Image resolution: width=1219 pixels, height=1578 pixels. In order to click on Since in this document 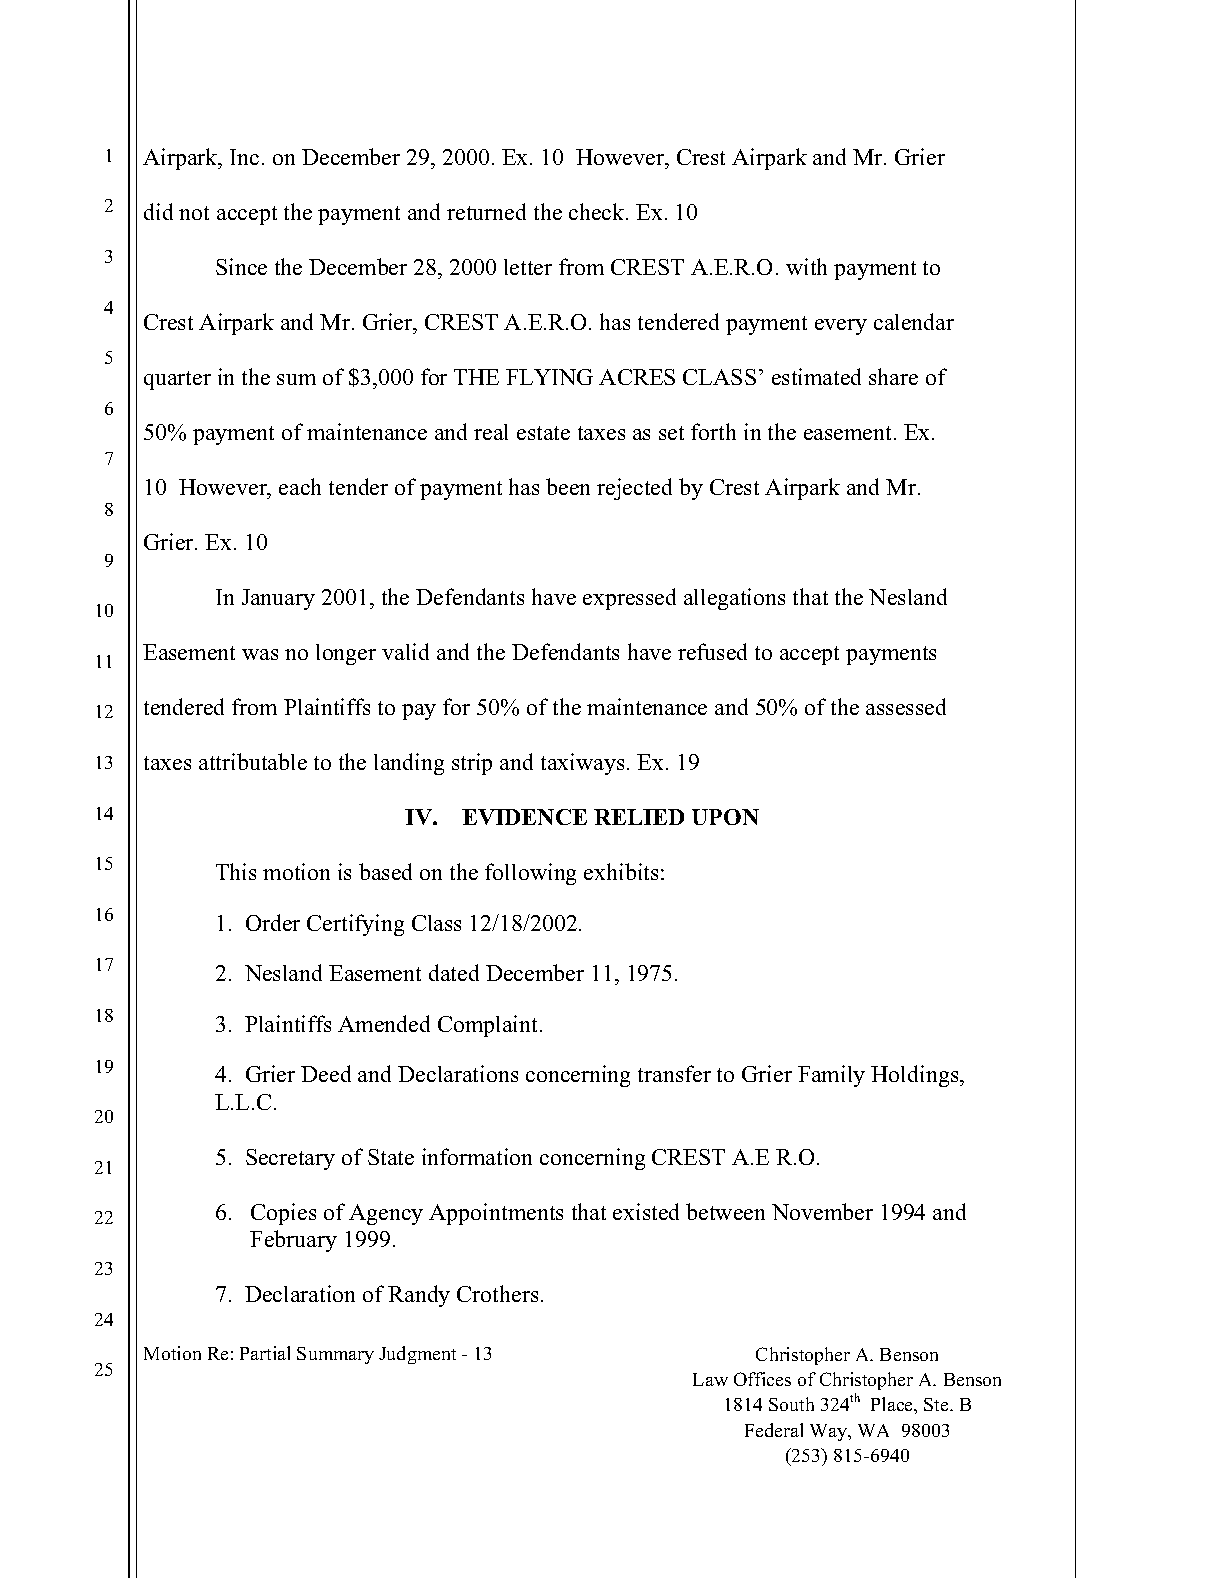, I will do `click(241, 266)`.
